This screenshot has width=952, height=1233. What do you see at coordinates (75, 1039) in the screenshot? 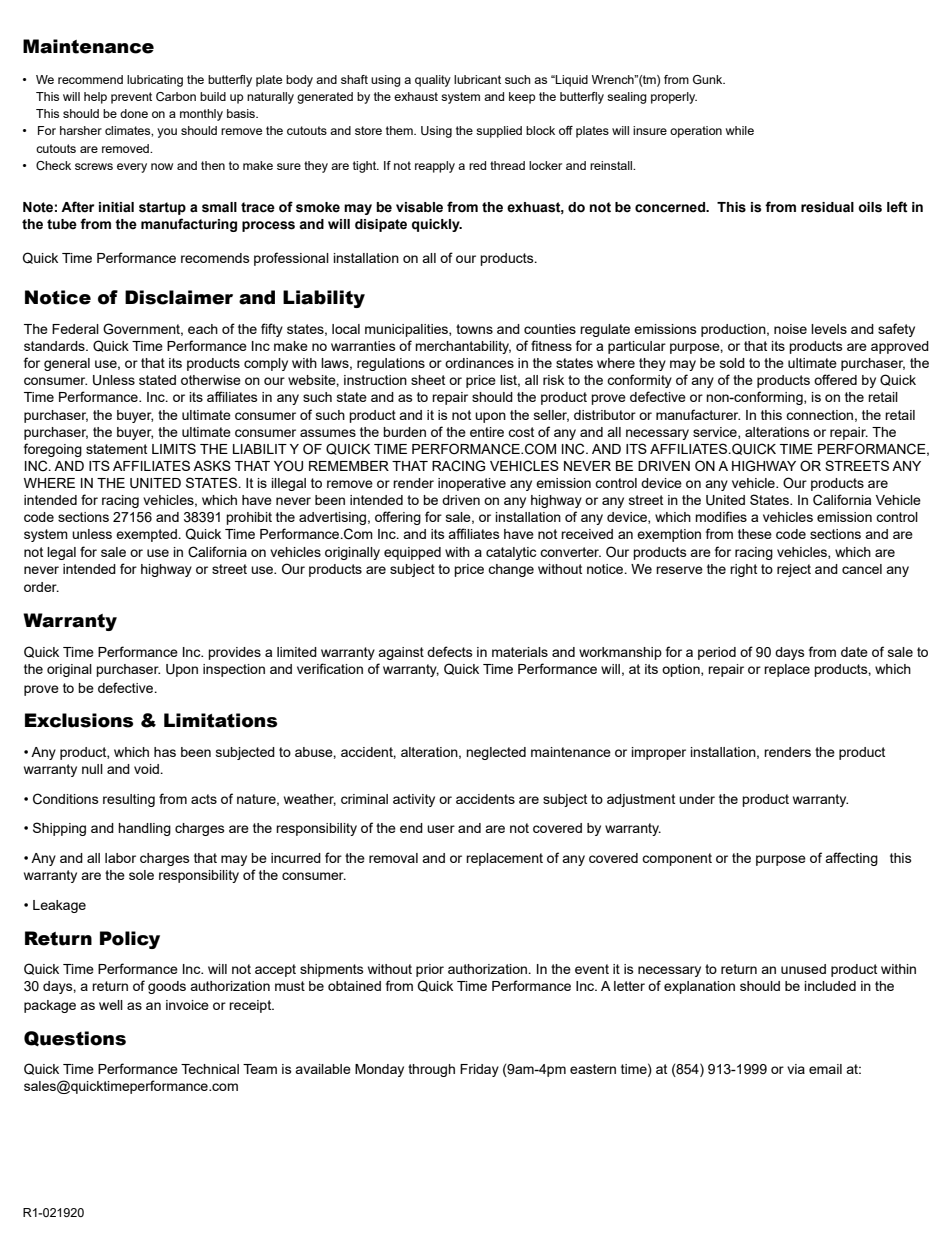
I see `Questions` at bounding box center [75, 1039].
